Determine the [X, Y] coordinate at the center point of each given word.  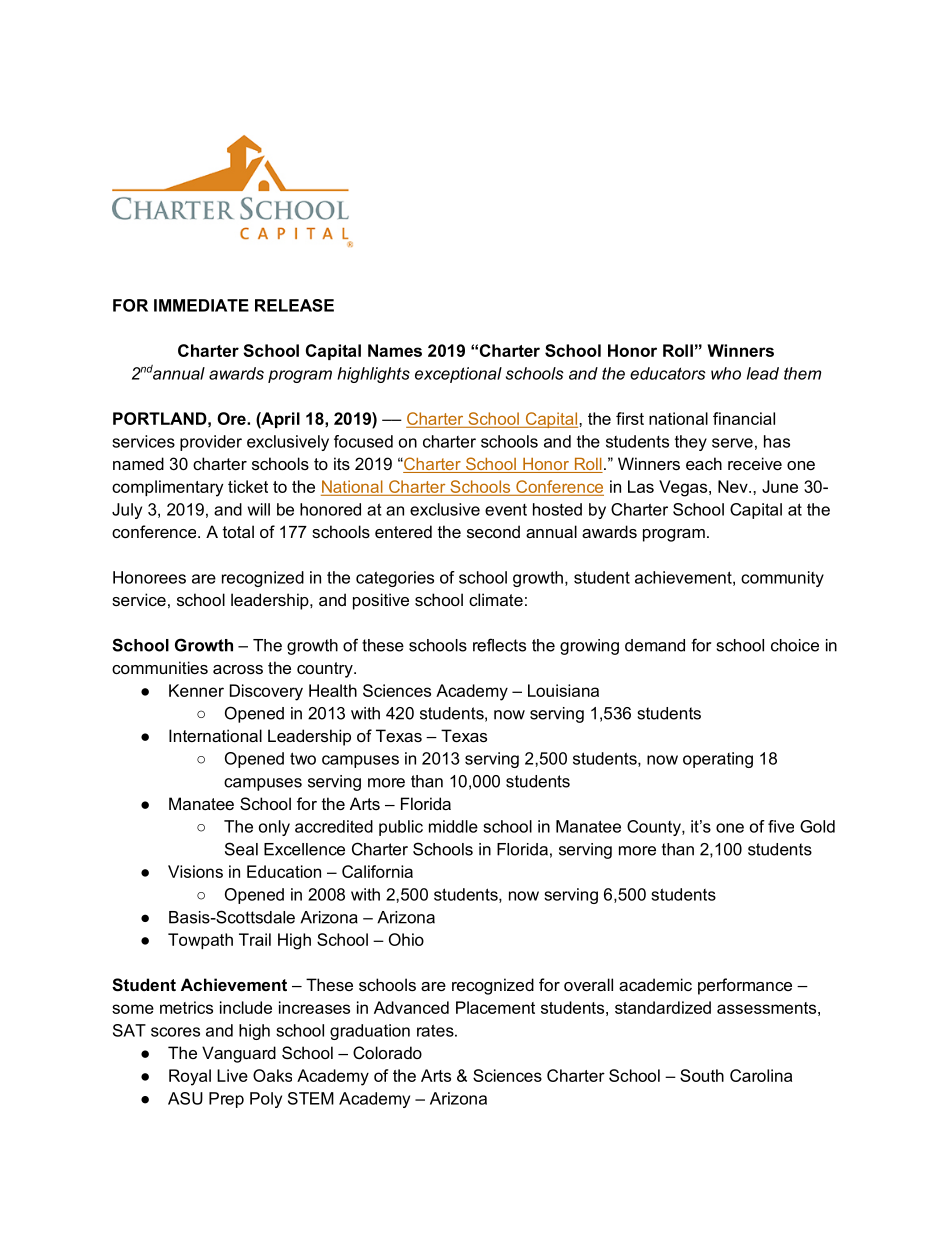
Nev [734, 486]
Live [232, 1075]
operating [718, 760]
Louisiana [563, 690]
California [377, 871]
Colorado [387, 1052]
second [493, 531]
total [238, 531]
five [781, 826]
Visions [195, 871]
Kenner [196, 690]
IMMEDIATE [201, 305]
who [726, 373]
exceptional [458, 375]
